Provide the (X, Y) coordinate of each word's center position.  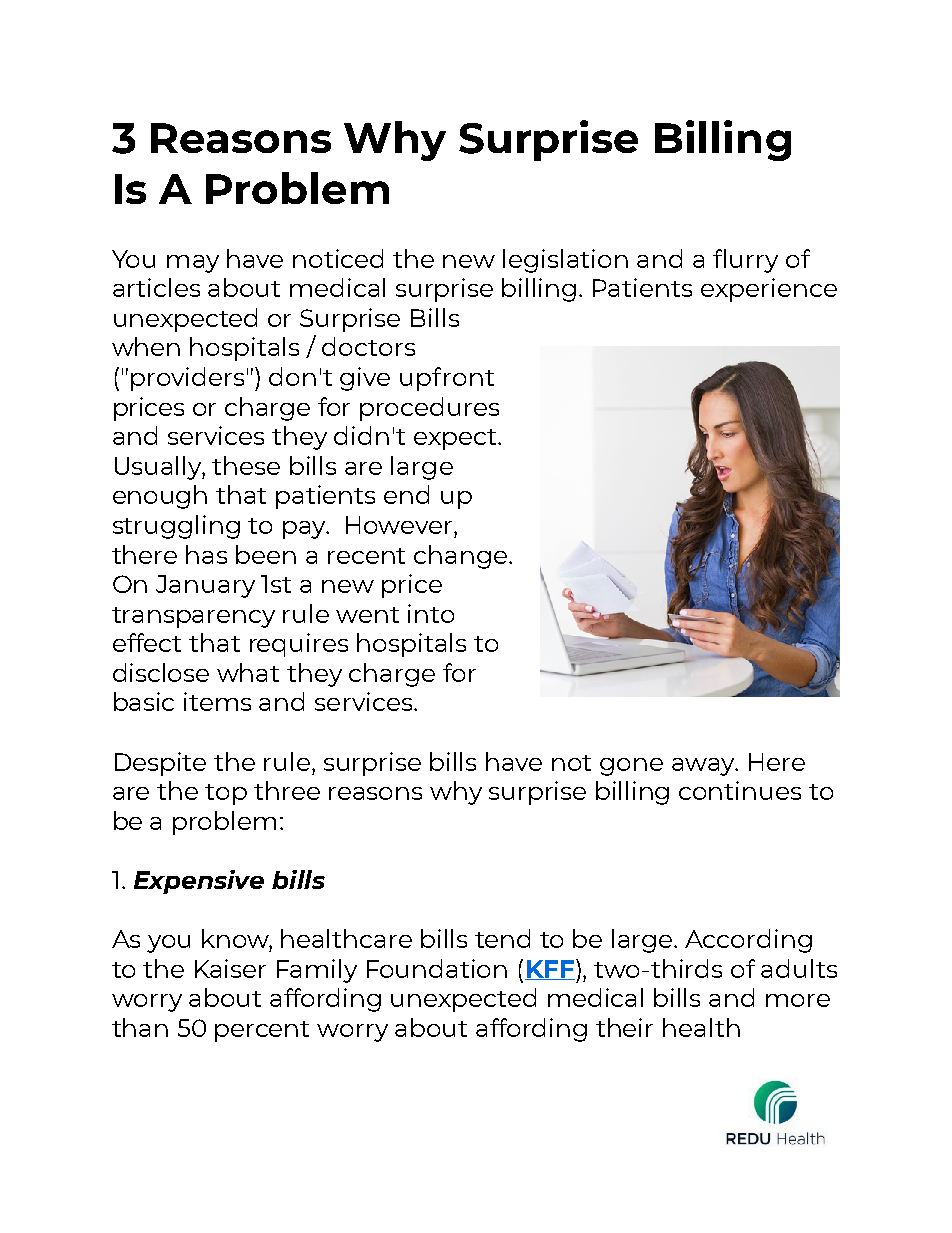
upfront (447, 379)
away (704, 767)
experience (769, 290)
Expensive (199, 882)
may (193, 264)
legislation (565, 261)
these (246, 465)
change (462, 557)
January (205, 586)
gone (631, 767)
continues (740, 790)
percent (262, 1031)
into (431, 613)
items (217, 701)
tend (502, 938)
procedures (429, 409)
